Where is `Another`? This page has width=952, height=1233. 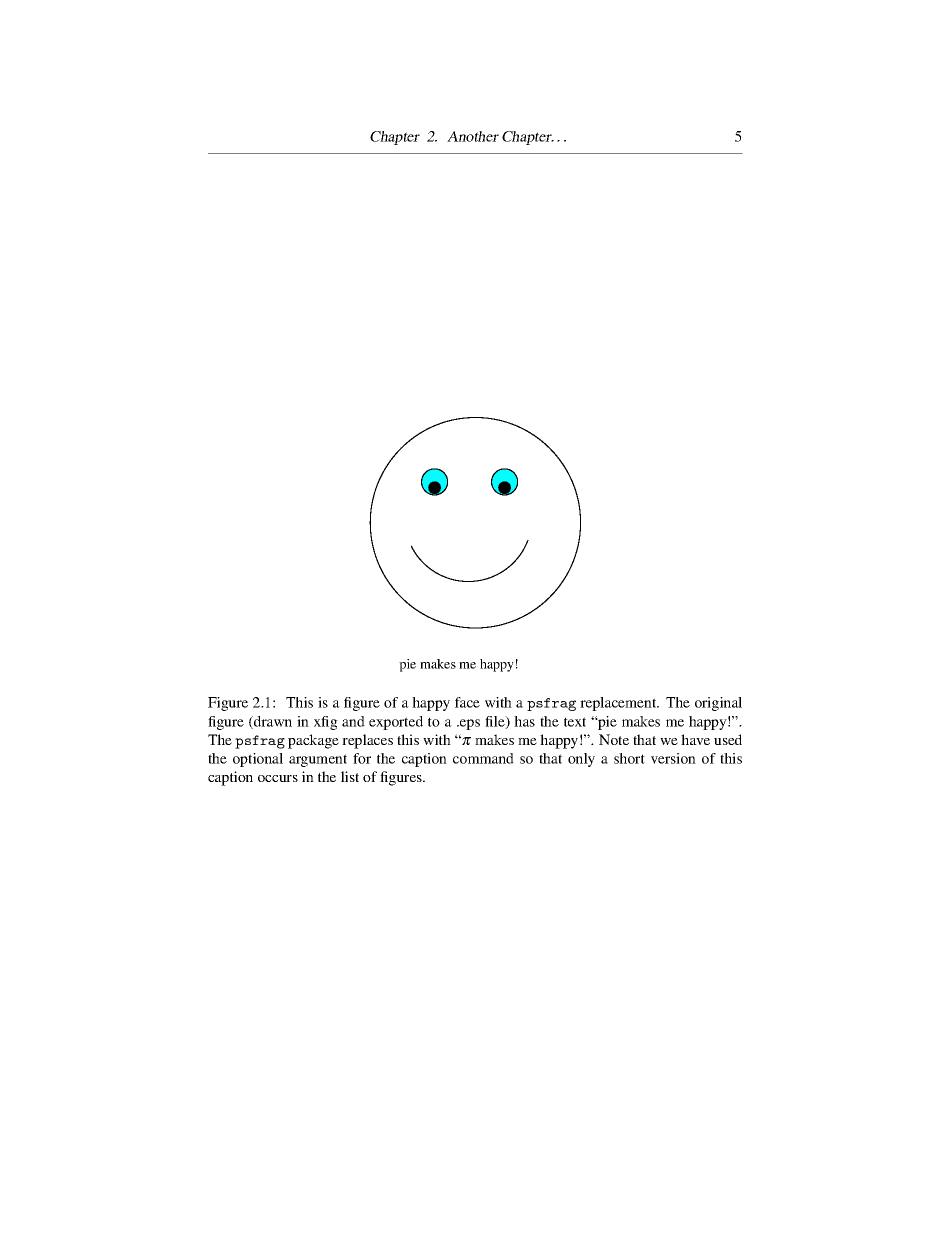 Another is located at coordinates (473, 136).
